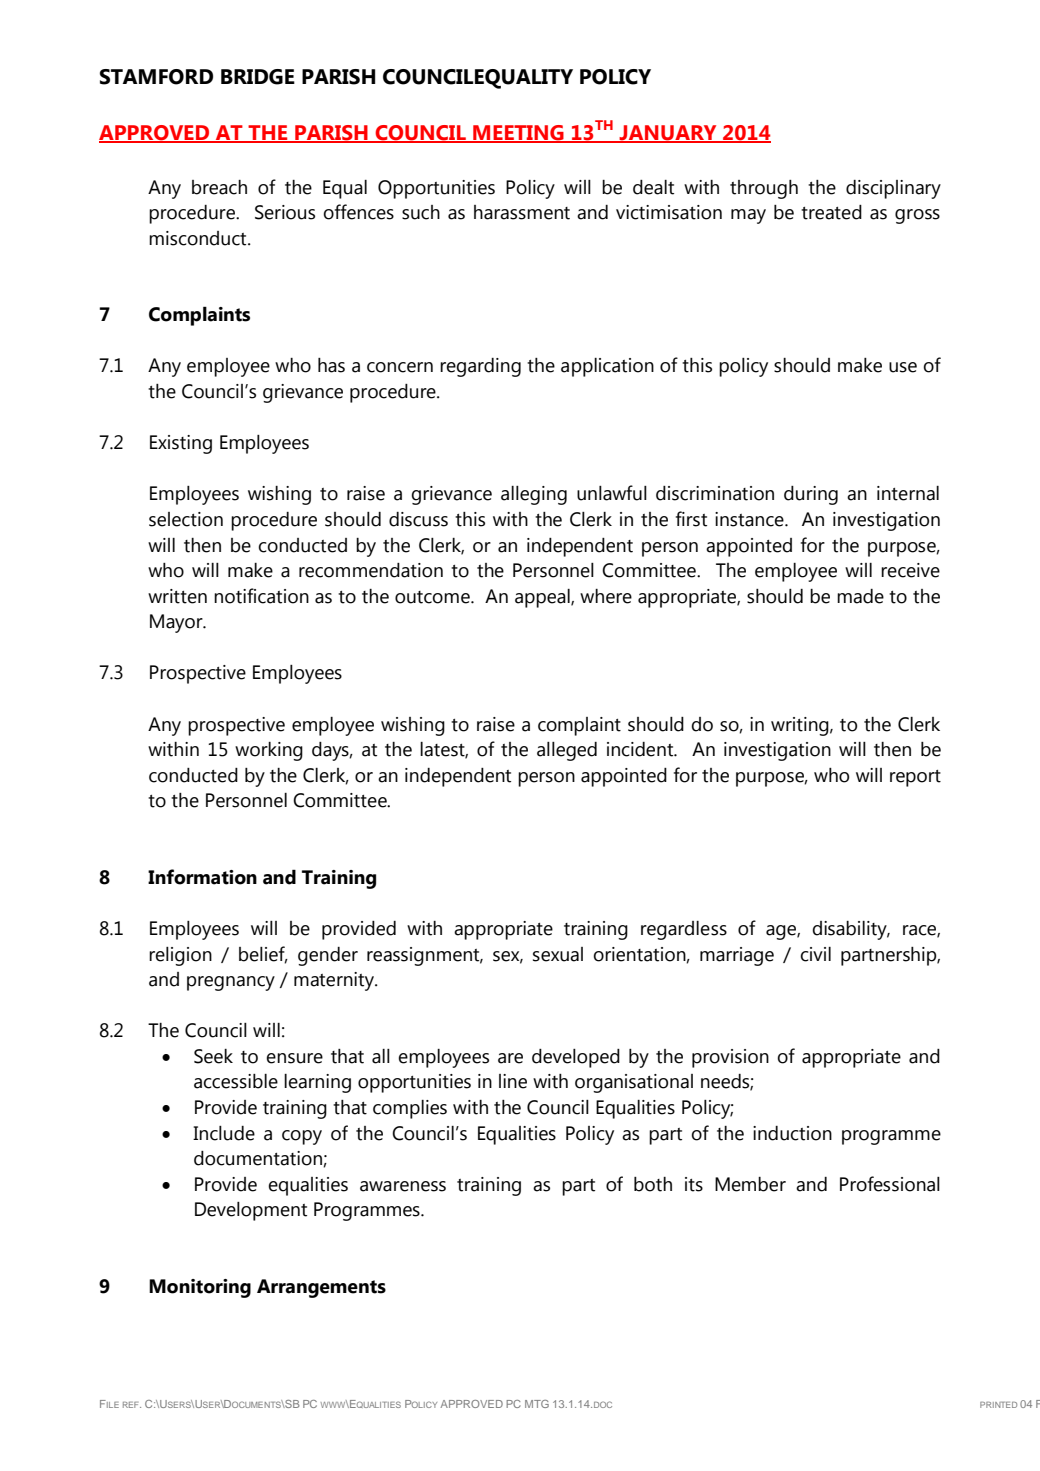  Describe the element at coordinates (186, 519) in the screenshot. I see `selection` at that location.
